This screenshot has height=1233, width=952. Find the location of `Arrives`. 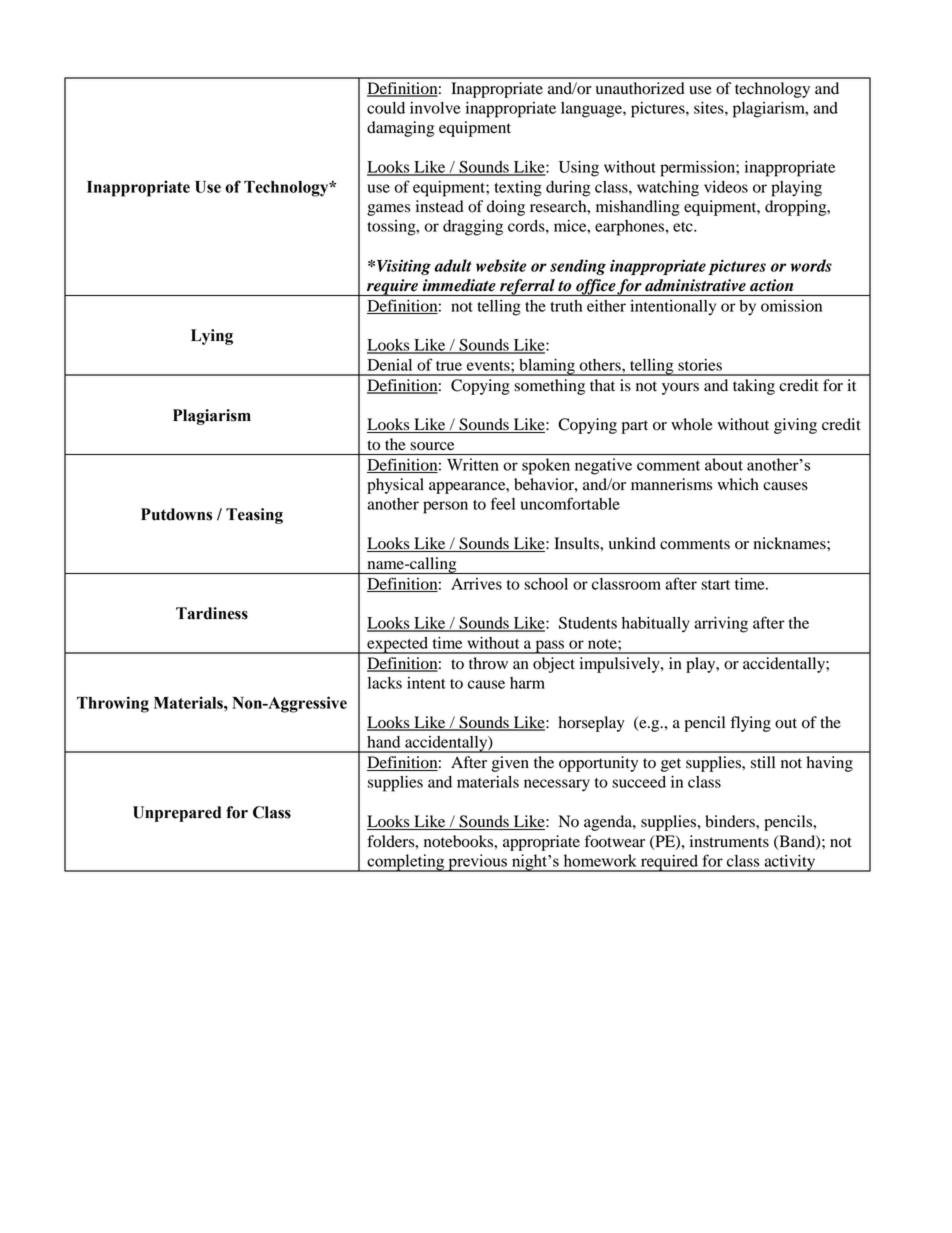

Arrives is located at coordinates (476, 584).
